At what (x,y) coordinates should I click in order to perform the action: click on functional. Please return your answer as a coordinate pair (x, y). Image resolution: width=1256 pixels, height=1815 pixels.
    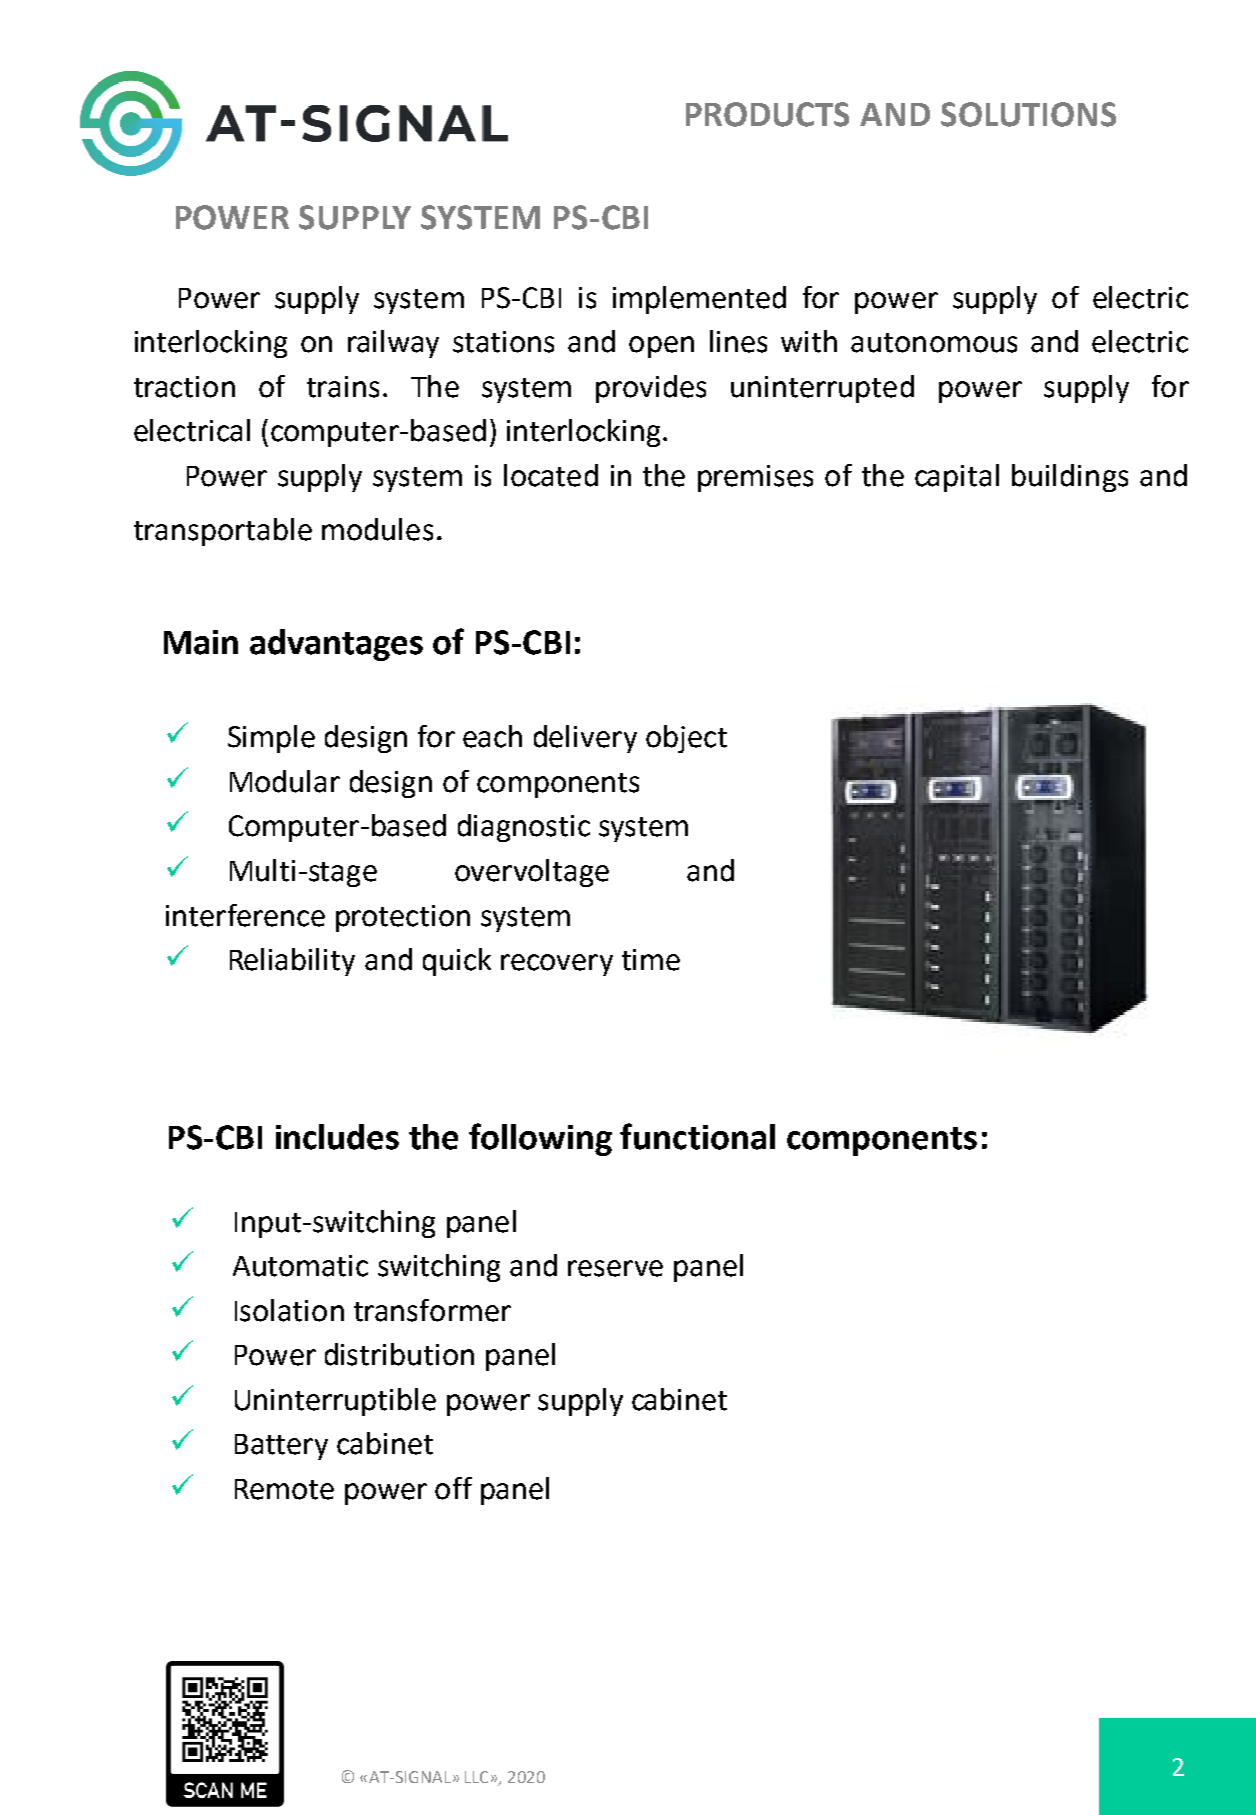
    Looking at the image, I should click on (697, 1136).
